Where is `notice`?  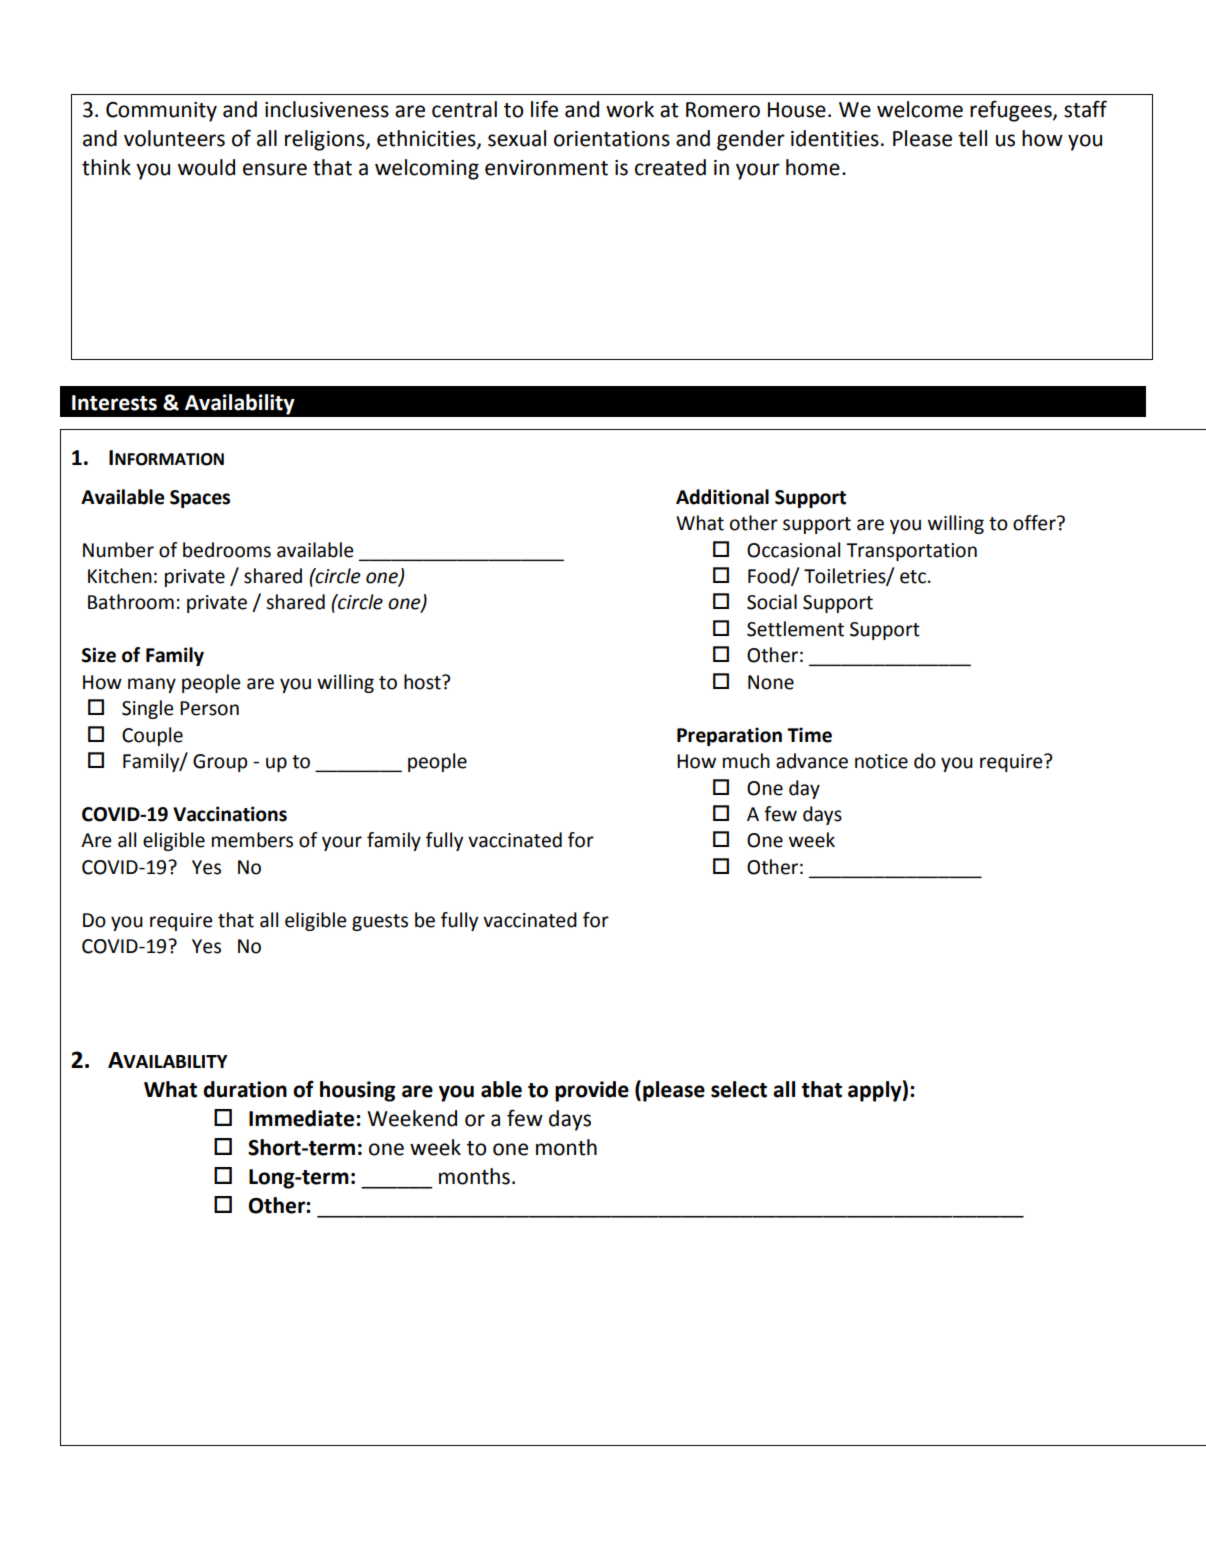 notice is located at coordinates (881, 761).
